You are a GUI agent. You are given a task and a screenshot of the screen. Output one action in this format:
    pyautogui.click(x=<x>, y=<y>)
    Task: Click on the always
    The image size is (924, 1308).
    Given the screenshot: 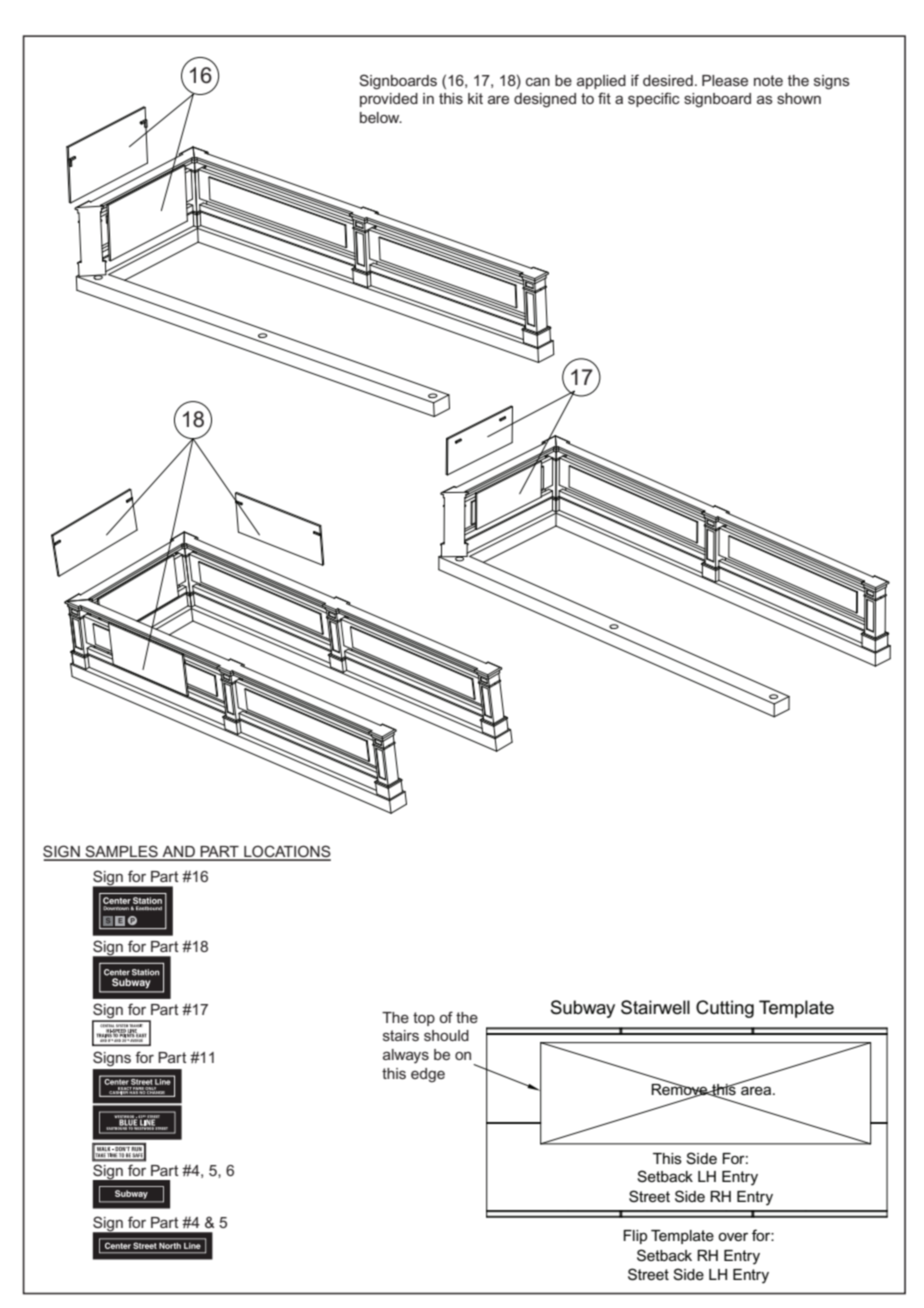 What is the action you would take?
    pyautogui.click(x=406, y=1056)
